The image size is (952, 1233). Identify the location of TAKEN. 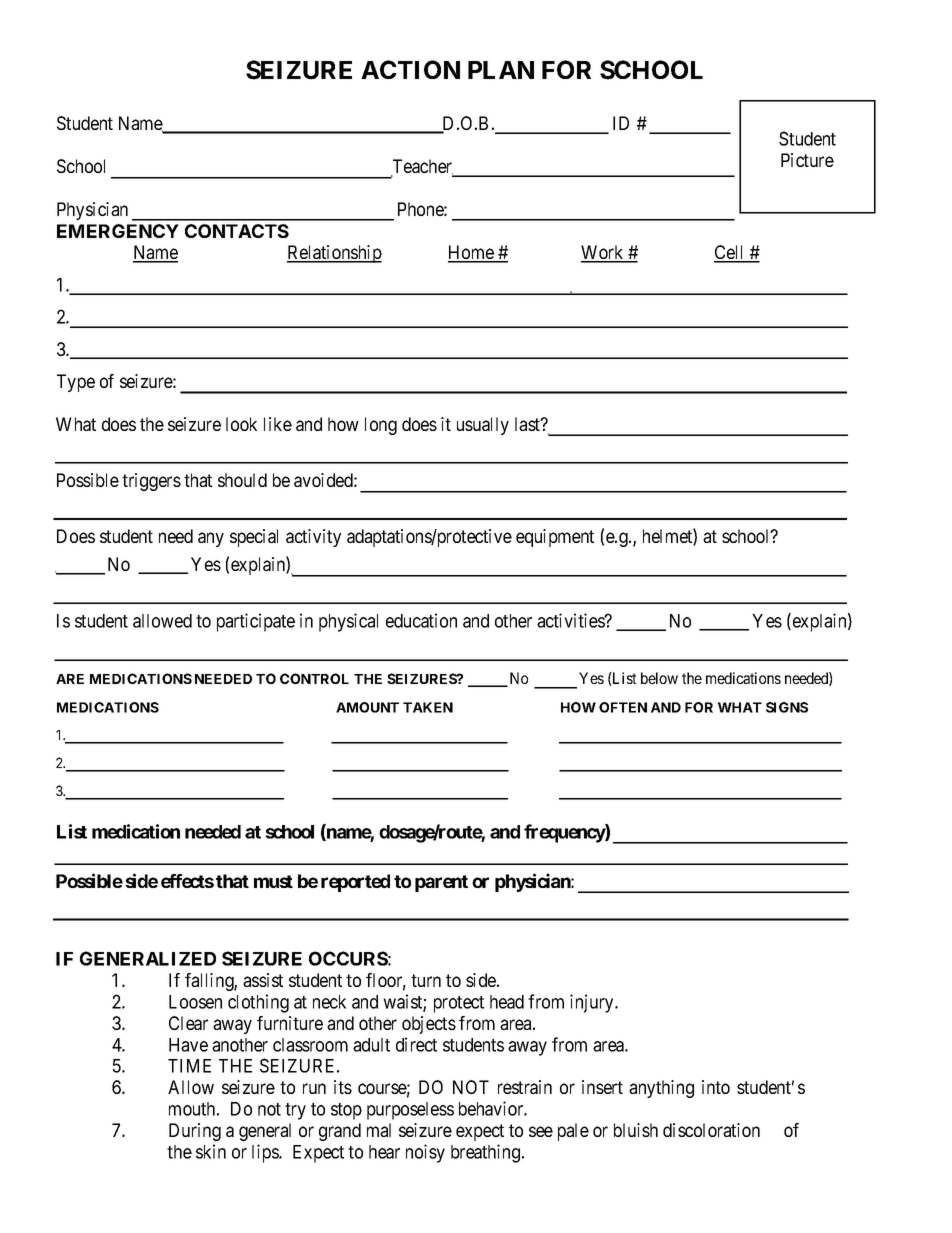
(428, 707).
